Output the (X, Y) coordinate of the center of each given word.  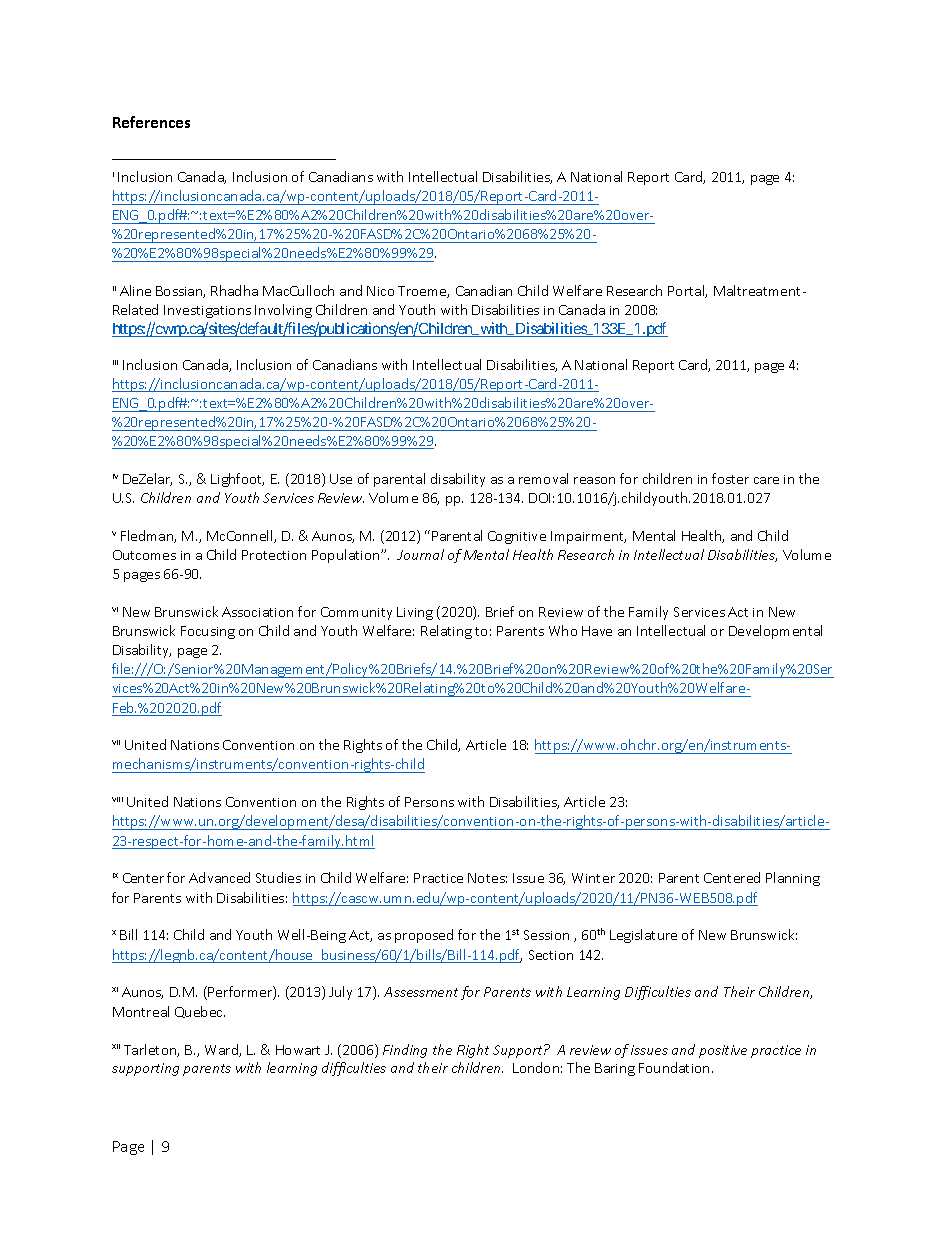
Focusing (208, 632)
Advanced (219, 877)
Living (415, 613)
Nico (380, 291)
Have (597, 631)
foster (730, 478)
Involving (283, 311)
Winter (593, 878)
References (151, 122)
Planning (793, 879)
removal (543, 478)
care (766, 480)
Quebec (200, 1012)
